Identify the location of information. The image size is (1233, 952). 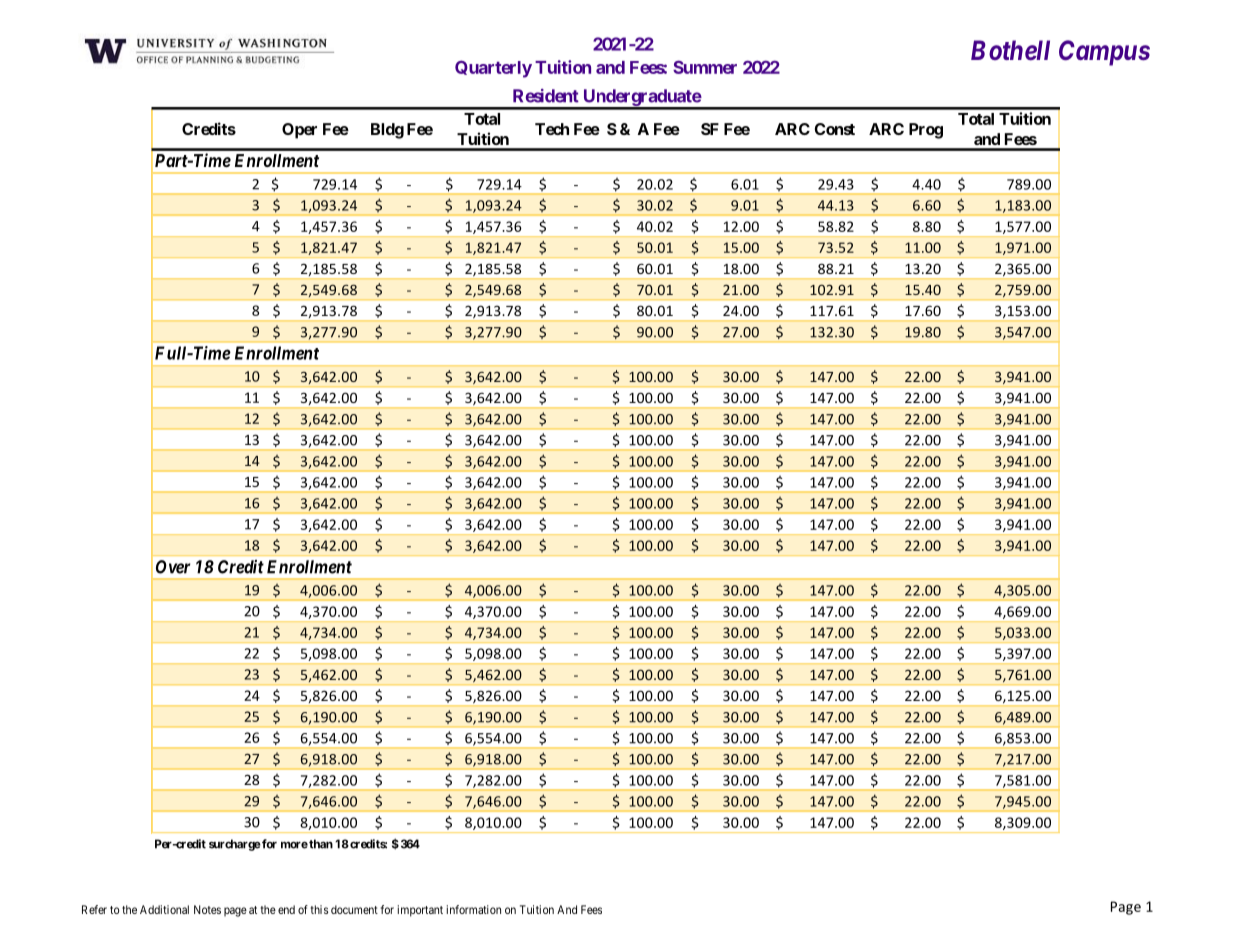
(474, 909).
